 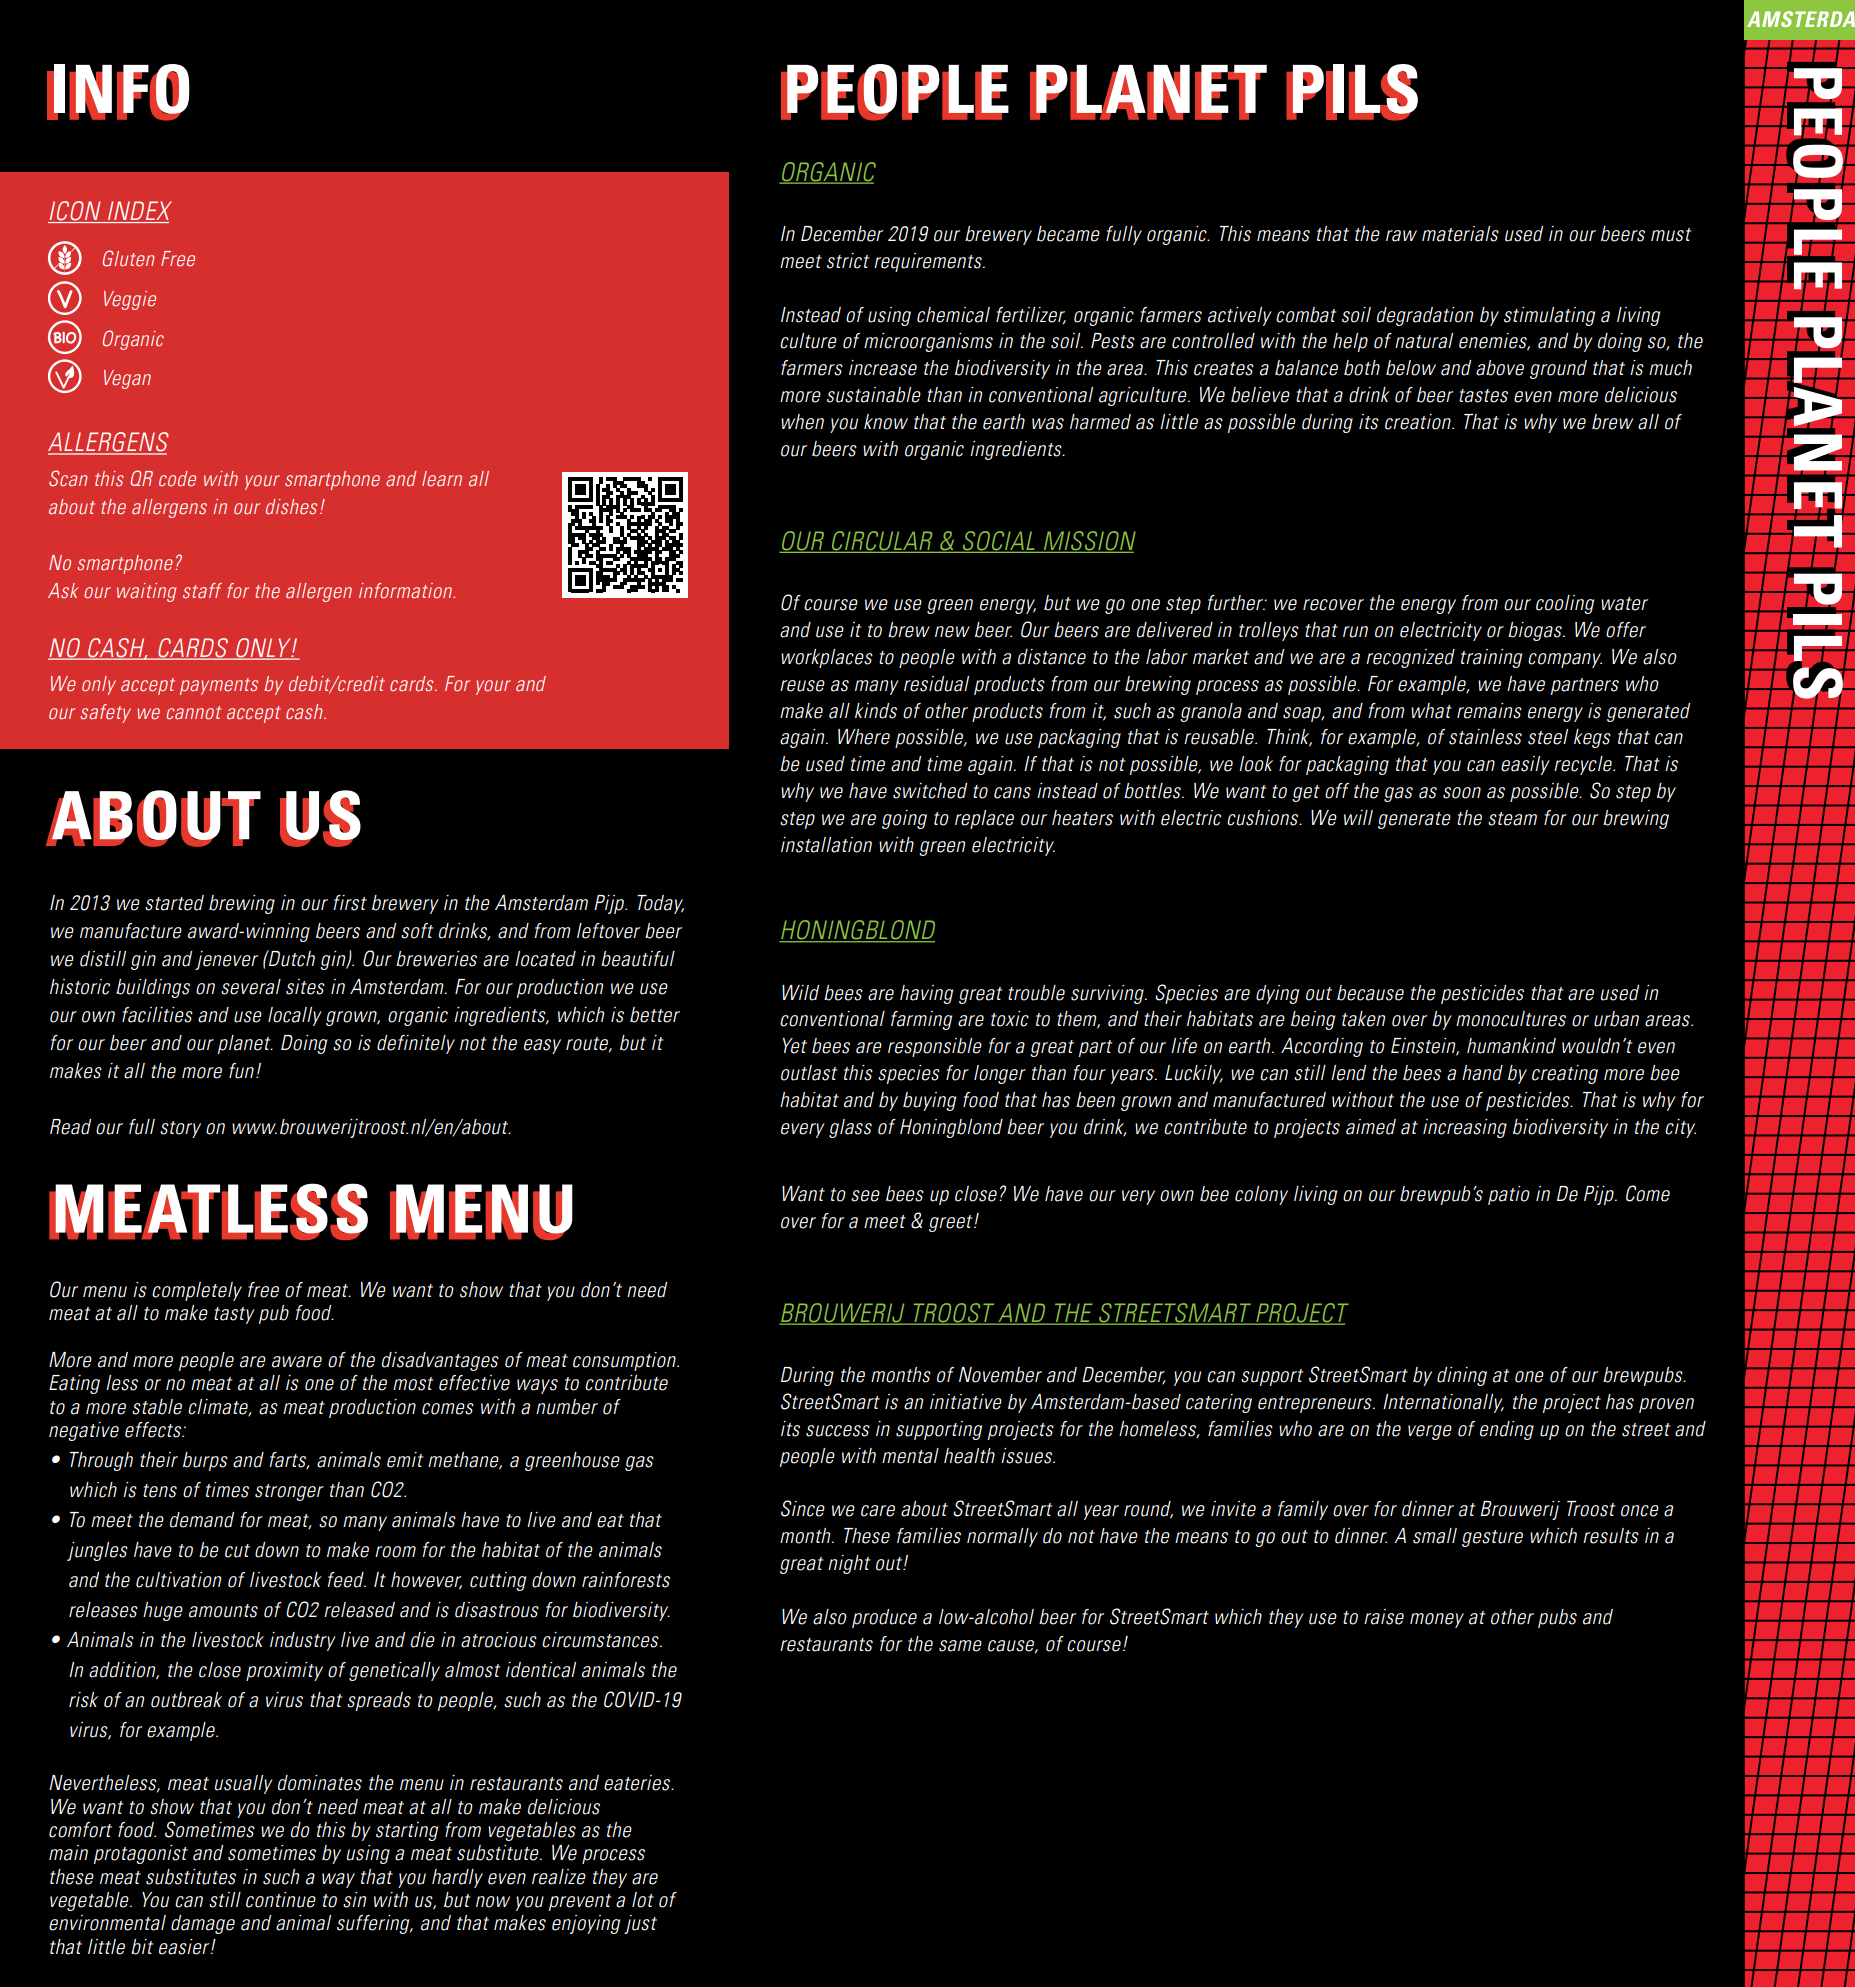 What do you see at coordinates (848, 261) in the document?
I see `strict` at bounding box center [848, 261].
